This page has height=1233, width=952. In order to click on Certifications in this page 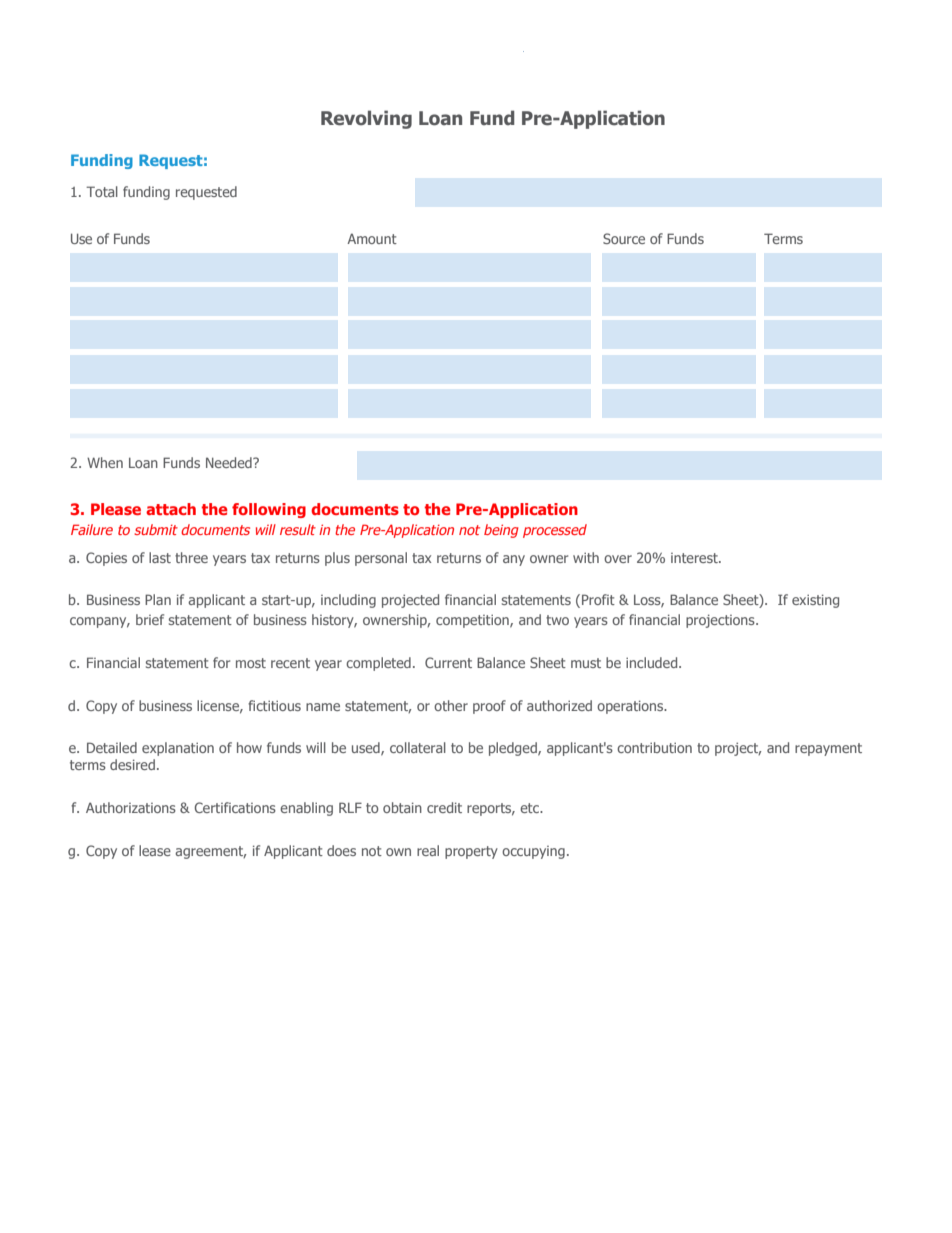, I will do `click(235, 807)`.
